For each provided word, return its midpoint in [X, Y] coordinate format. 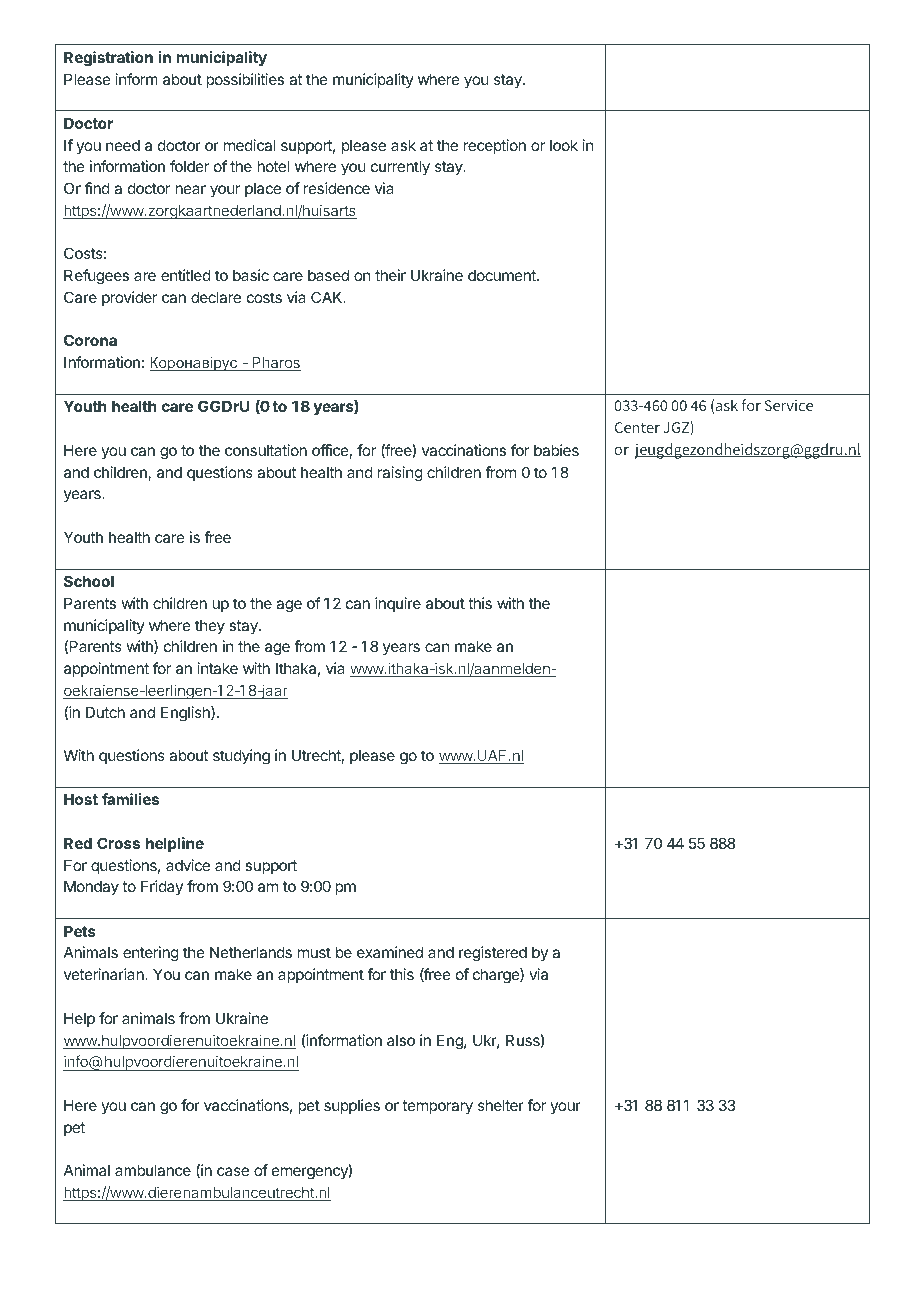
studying [241, 757]
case [233, 1171]
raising [400, 474]
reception [494, 146]
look [564, 145]
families [130, 799]
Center [637, 427]
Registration [108, 59]
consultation [266, 450]
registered [493, 954]
